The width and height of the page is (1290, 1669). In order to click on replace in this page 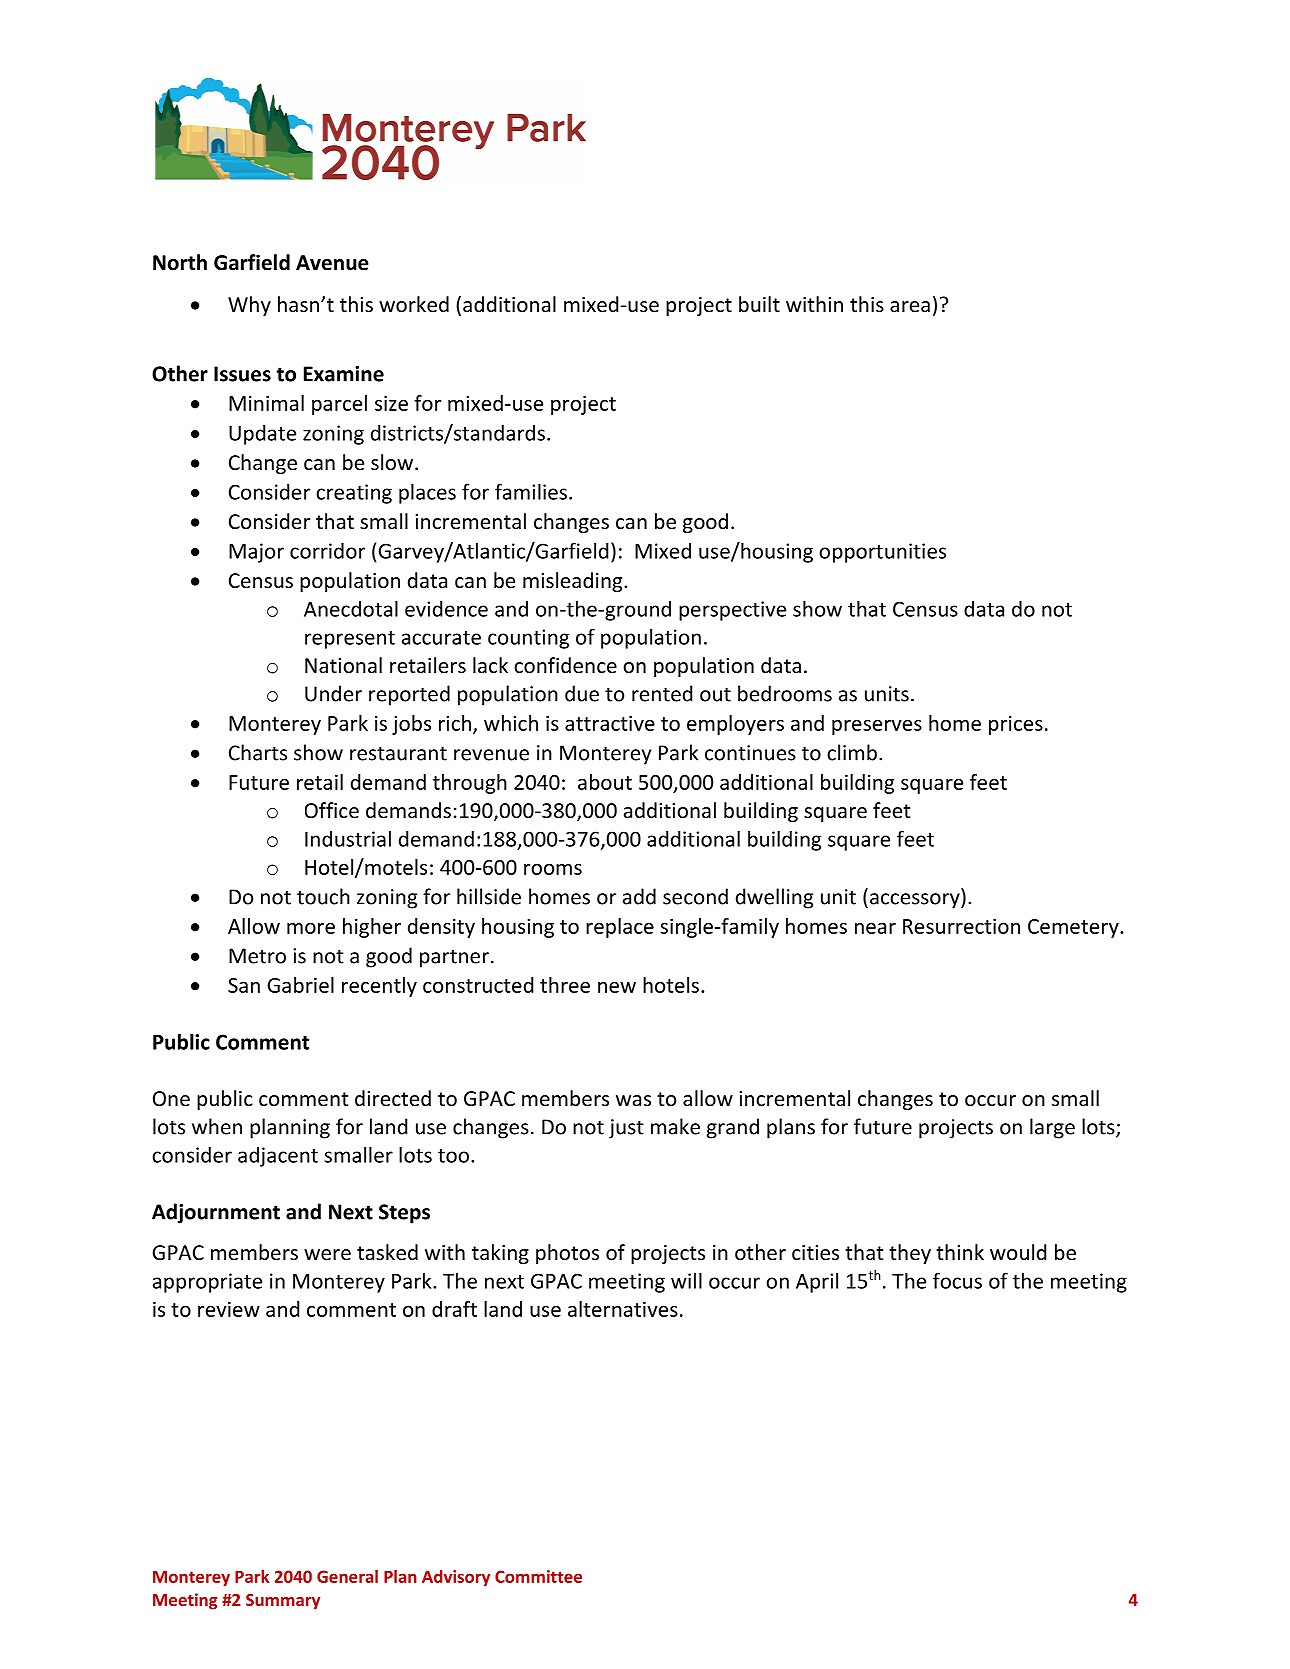, I will do `click(620, 928)`.
